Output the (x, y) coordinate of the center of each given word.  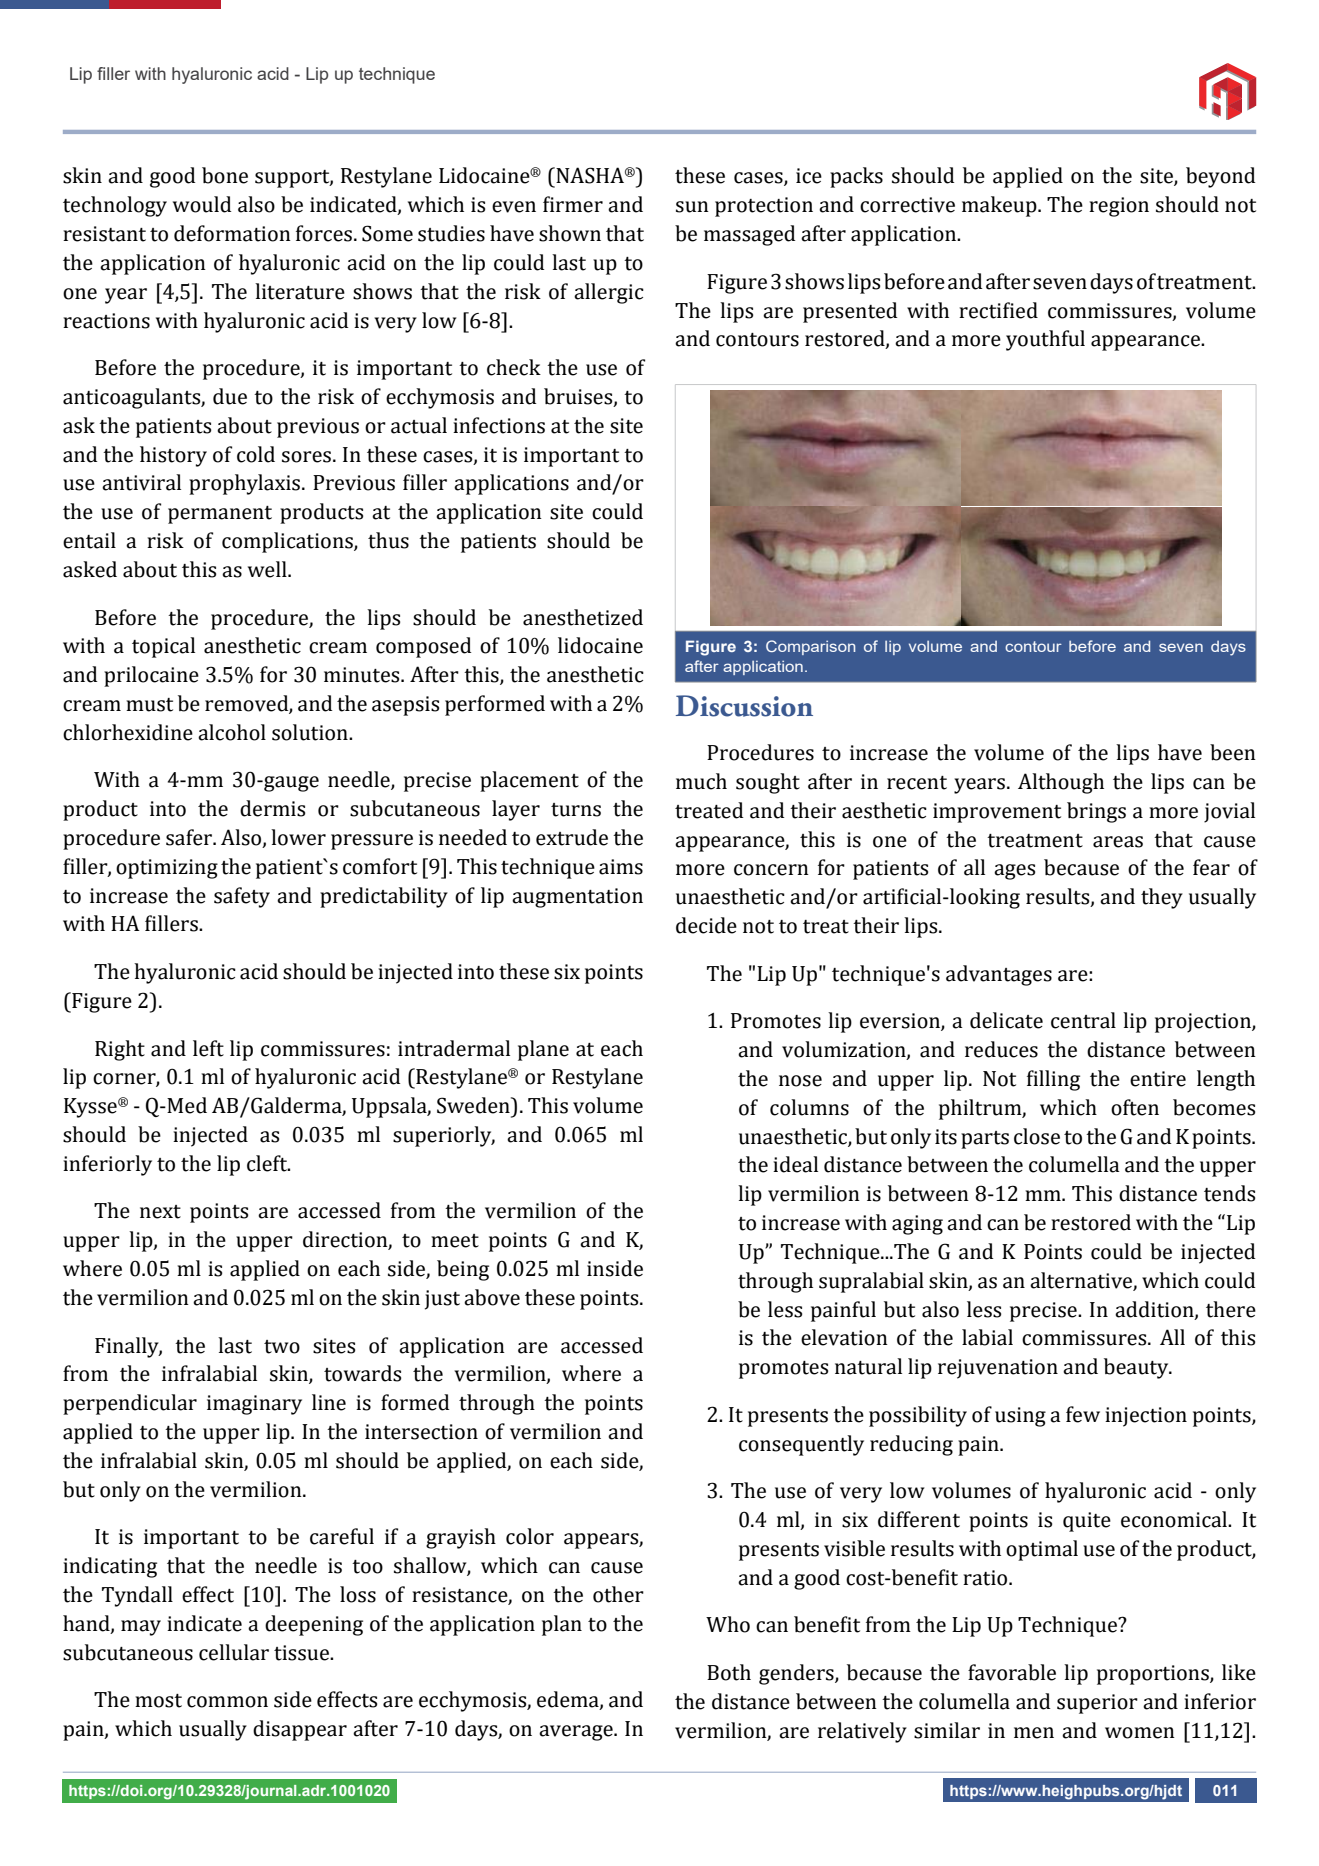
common (227, 1702)
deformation (232, 233)
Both (729, 1672)
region (1119, 207)
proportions (1154, 1675)
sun (692, 207)
